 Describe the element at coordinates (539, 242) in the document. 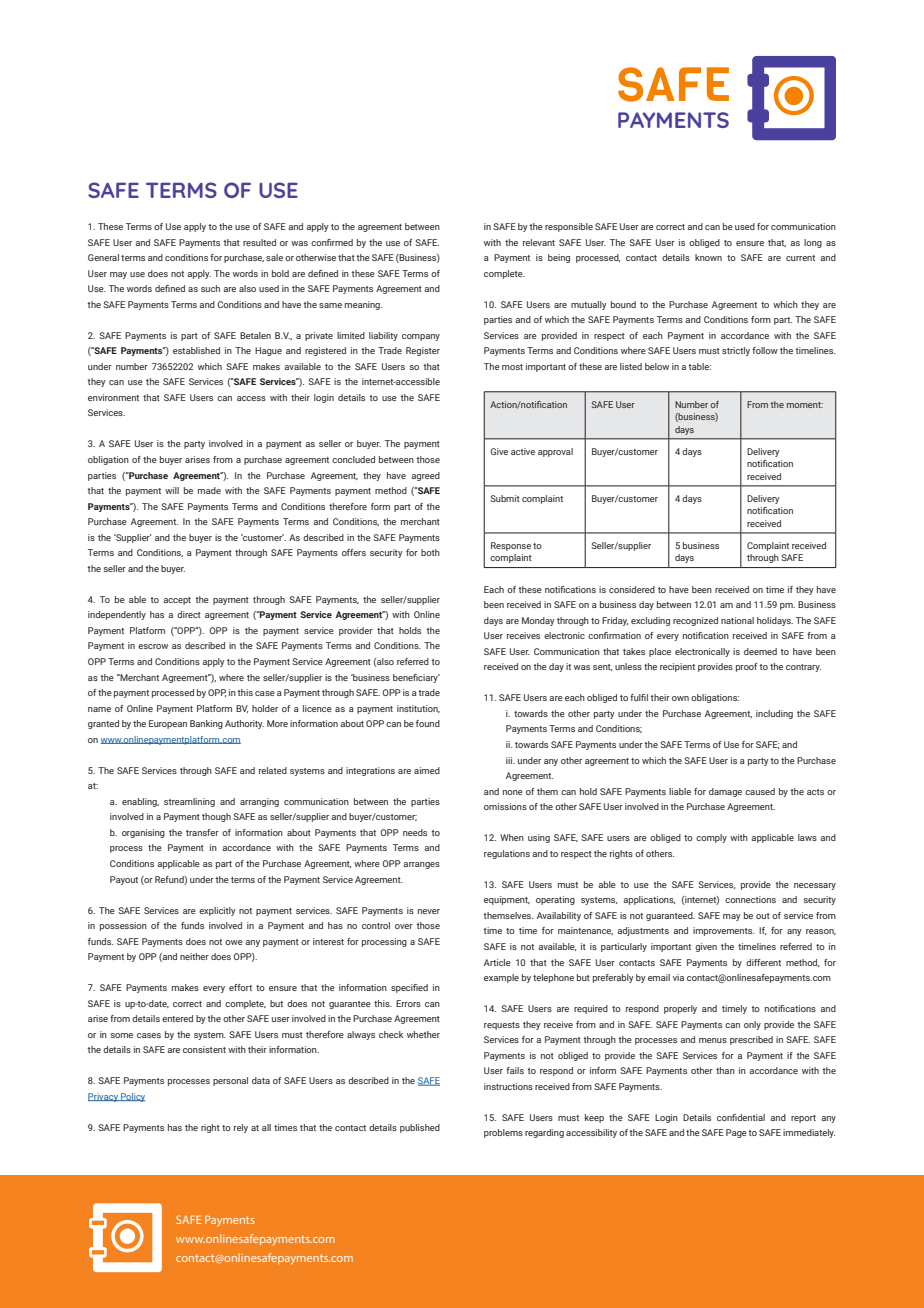

I see `relevant` at that location.
